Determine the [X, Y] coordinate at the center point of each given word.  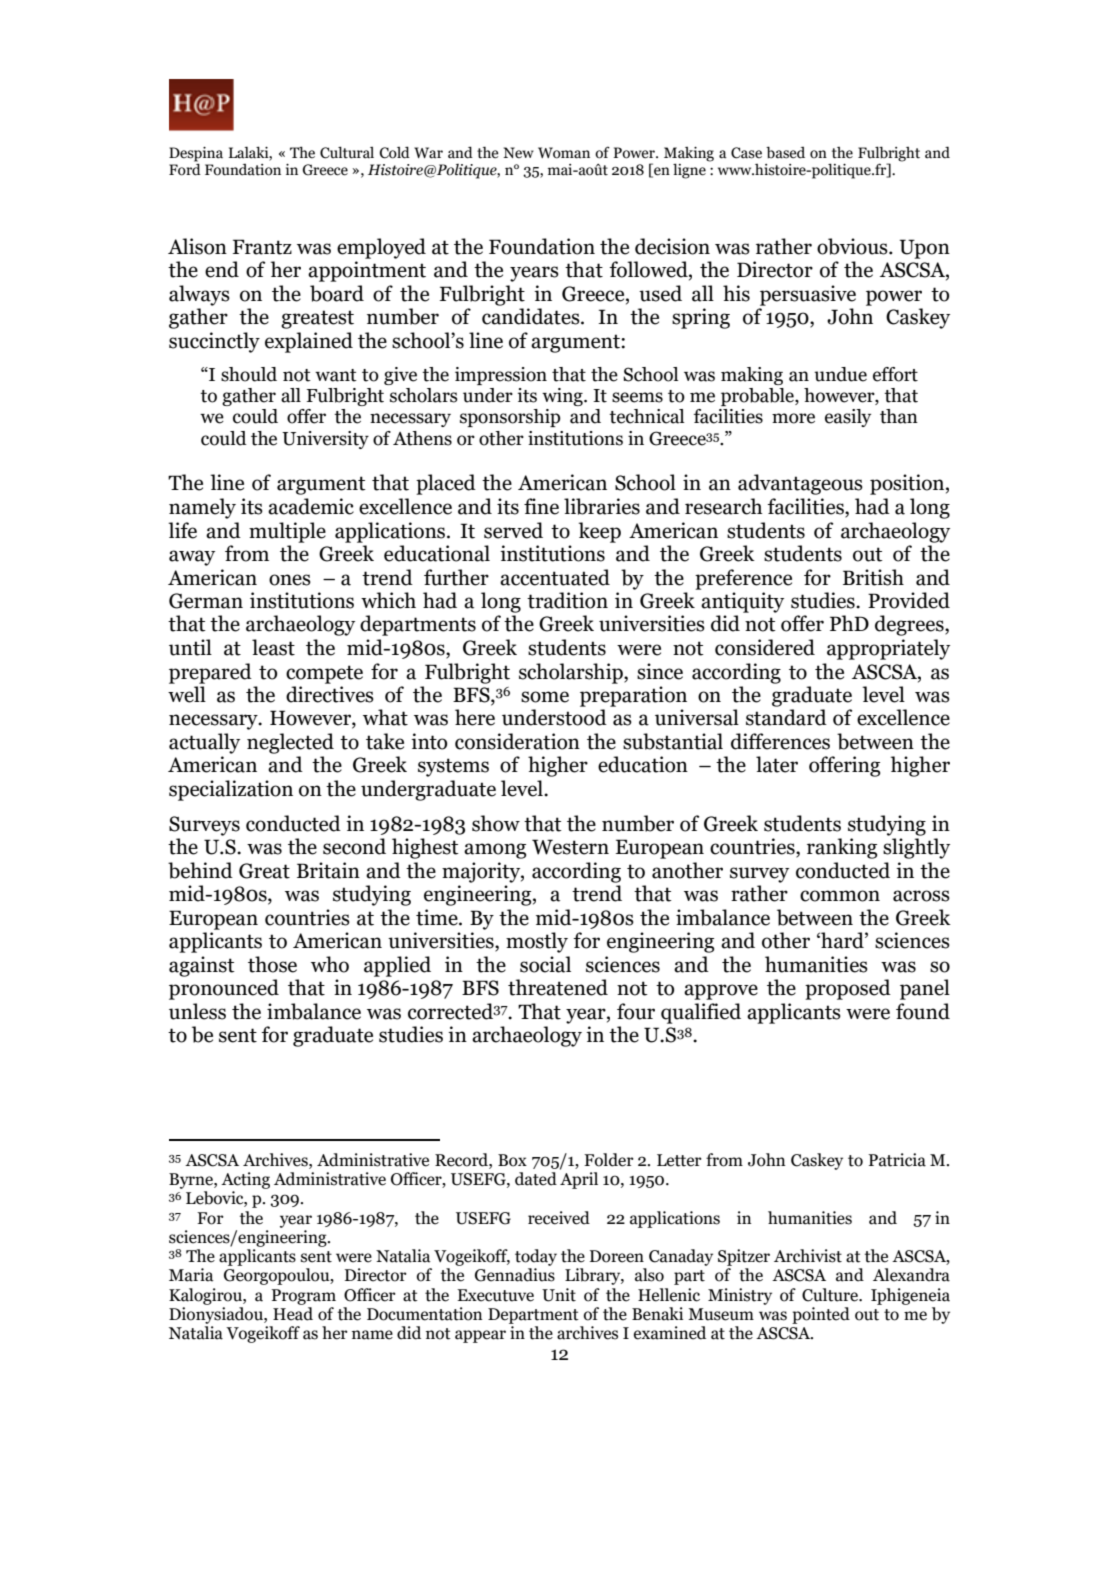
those [272, 964]
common [840, 896]
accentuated [555, 577]
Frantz [262, 247]
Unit [559, 1295]
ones [290, 580]
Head [293, 1314]
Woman [564, 153]
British [873, 577]
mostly [537, 942]
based [785, 152]
